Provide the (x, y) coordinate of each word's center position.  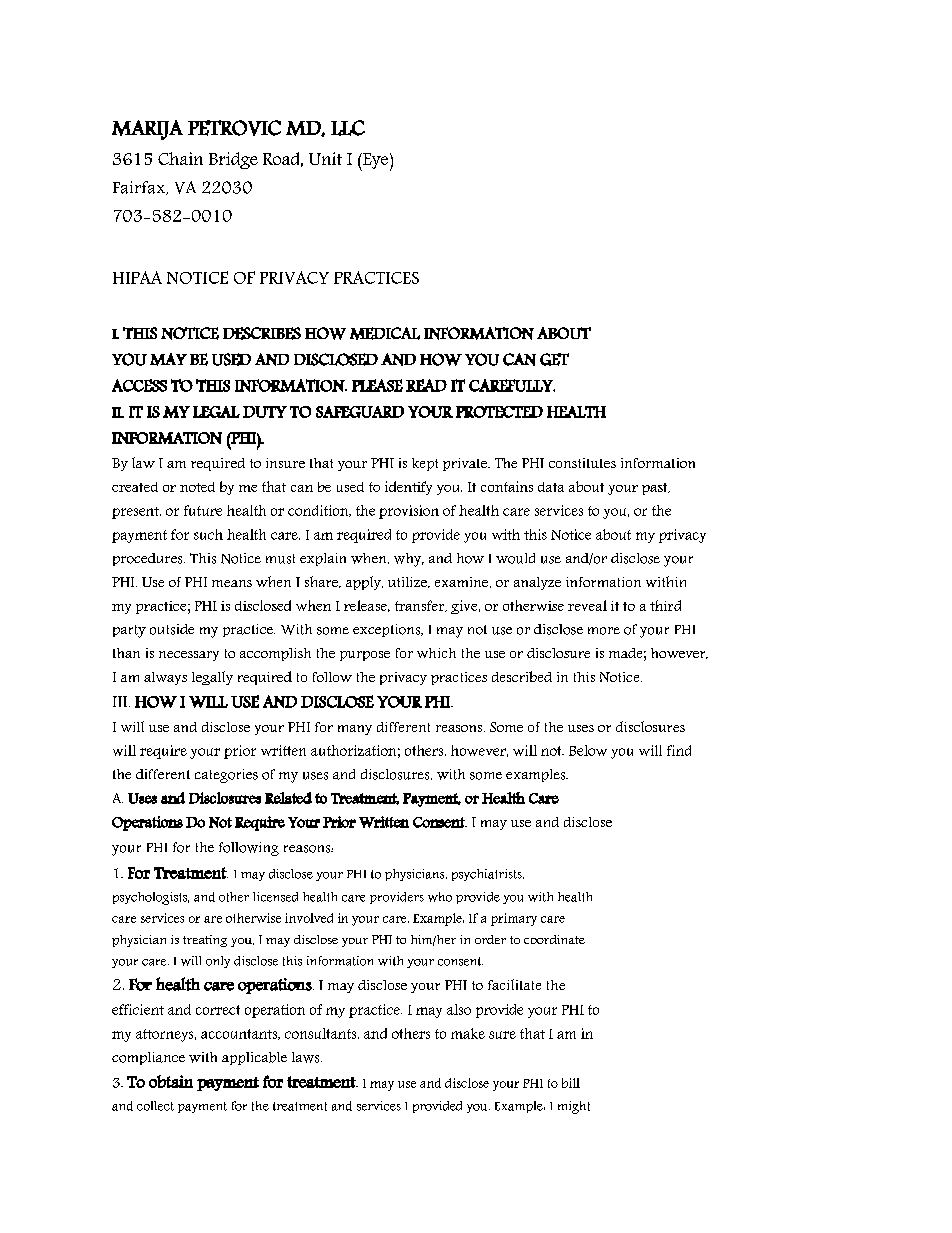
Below (588, 750)
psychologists (151, 898)
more (604, 631)
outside (172, 629)
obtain (171, 1081)
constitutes (582, 463)
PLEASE (377, 385)
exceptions (388, 630)
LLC (348, 128)
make (468, 1033)
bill (571, 1083)
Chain (180, 158)
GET (554, 359)
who (440, 897)
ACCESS (139, 385)
